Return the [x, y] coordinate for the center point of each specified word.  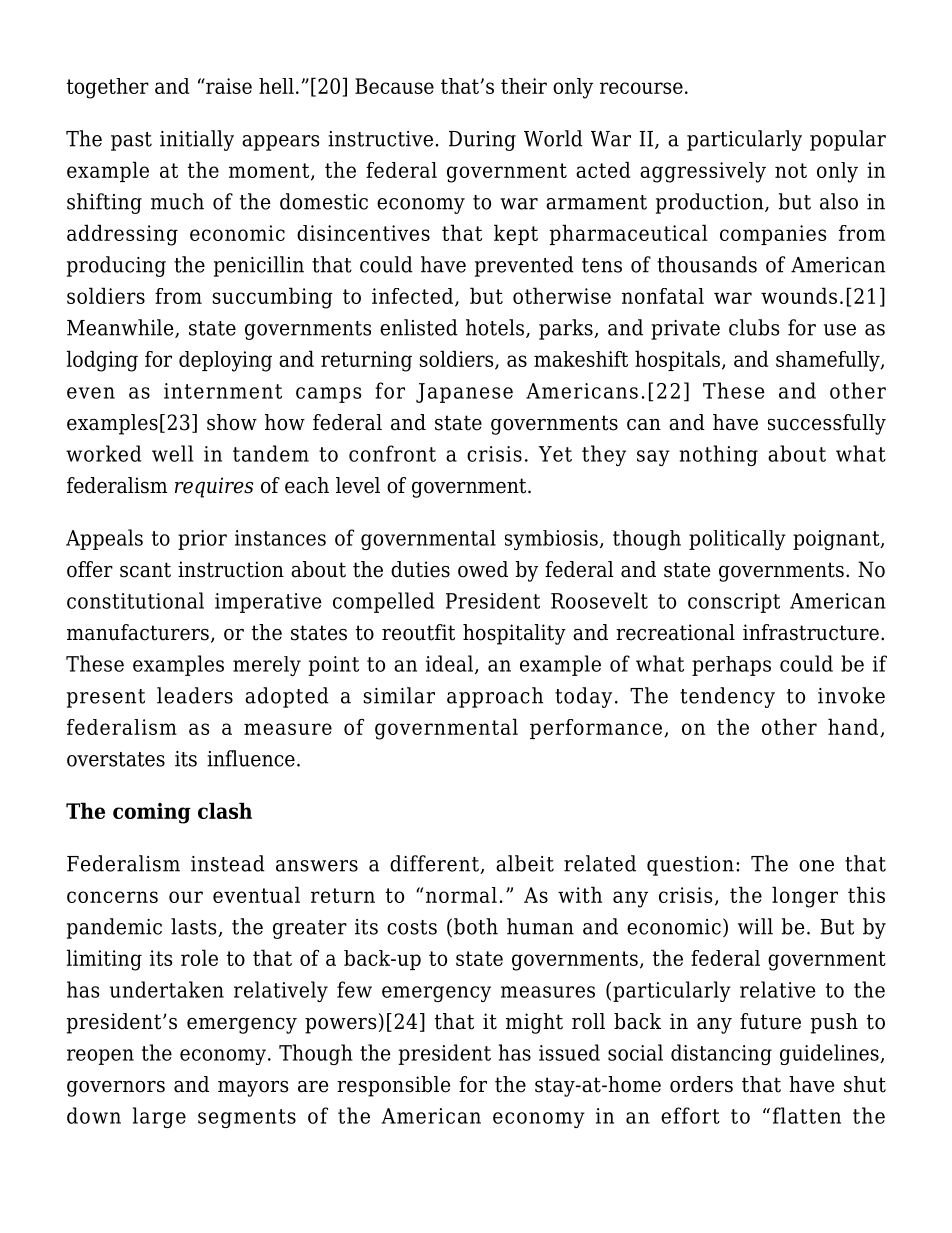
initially [197, 140]
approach [495, 697]
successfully [827, 424]
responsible [393, 1086]
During [482, 141]
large [159, 1117]
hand [854, 727]
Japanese [464, 393]
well [172, 453]
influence [251, 758]
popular [848, 140]
